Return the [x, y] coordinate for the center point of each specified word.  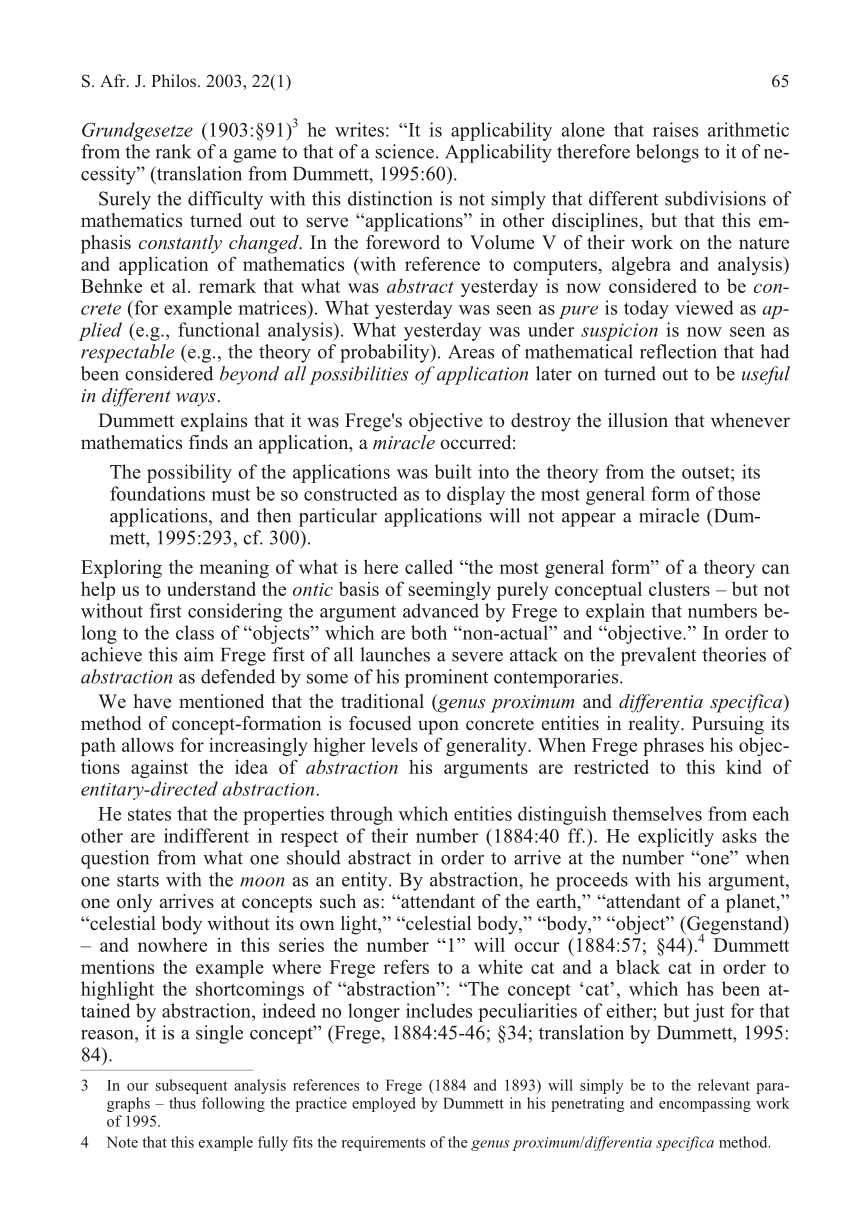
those [739, 493]
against [159, 769]
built [453, 471]
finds [208, 442]
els [407, 745]
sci [385, 151]
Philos [175, 80]
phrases [673, 746]
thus [182, 1103]
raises [675, 129]
